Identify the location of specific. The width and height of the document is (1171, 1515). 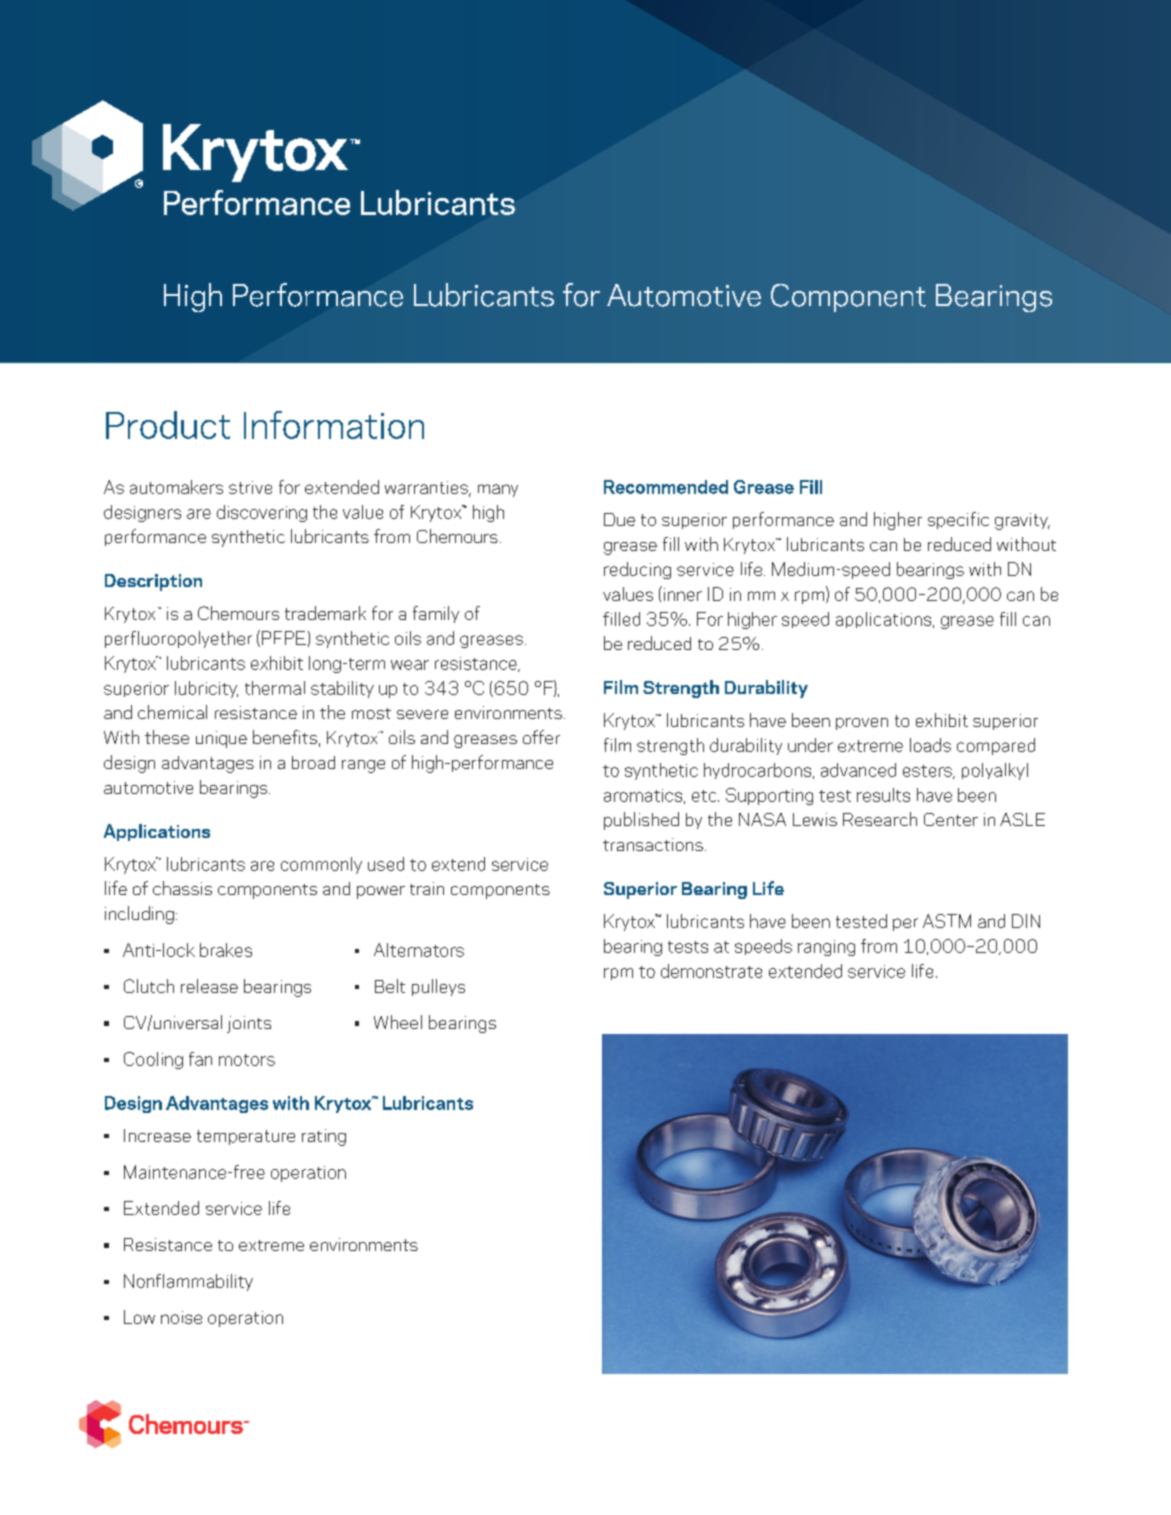
(958, 520).
